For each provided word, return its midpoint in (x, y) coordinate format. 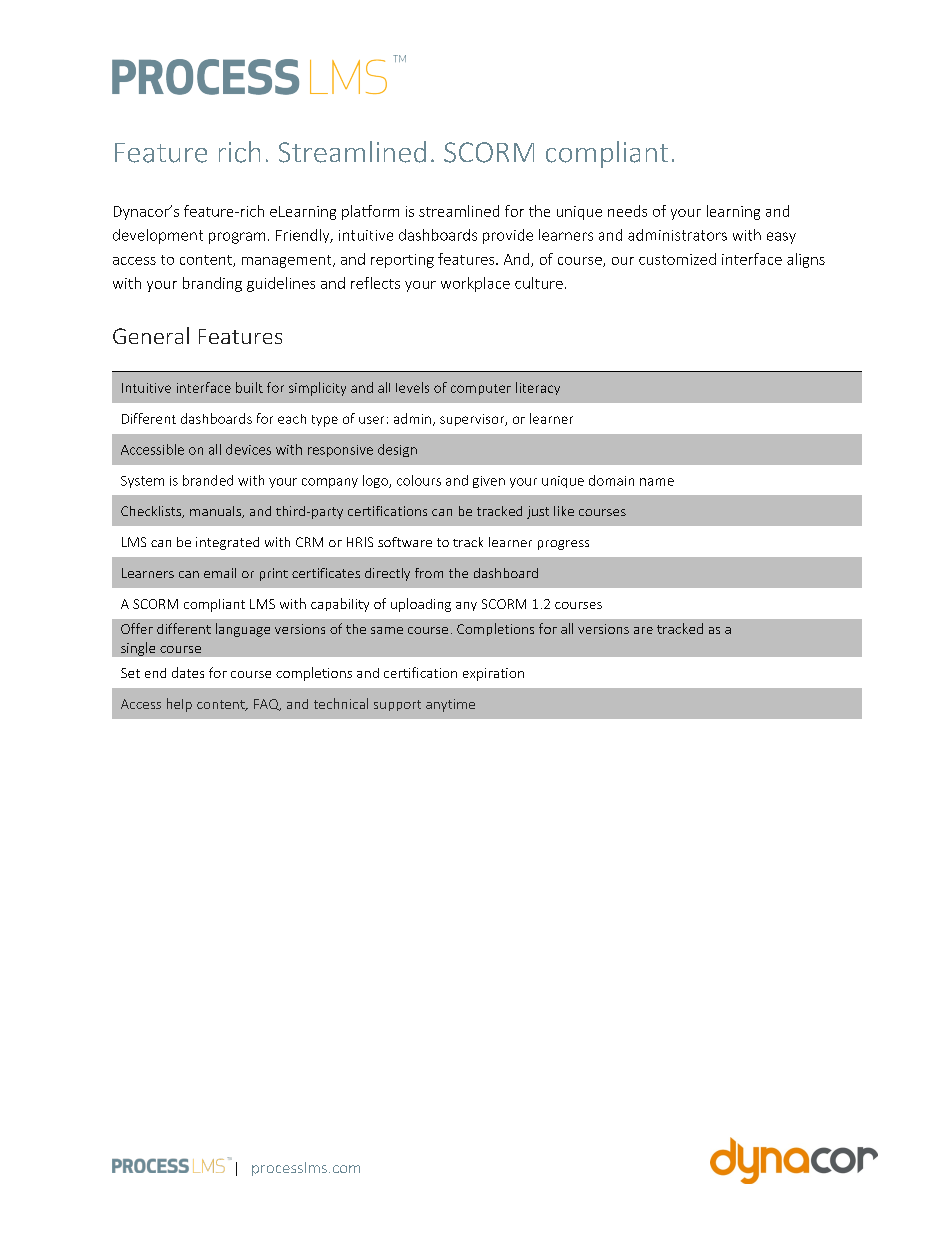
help (179, 705)
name (657, 482)
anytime (450, 705)
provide (508, 236)
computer (481, 389)
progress (563, 545)
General (151, 335)
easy (781, 238)
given (489, 482)
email (220, 573)
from (429, 573)
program (237, 238)
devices (248, 449)
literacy (538, 388)
